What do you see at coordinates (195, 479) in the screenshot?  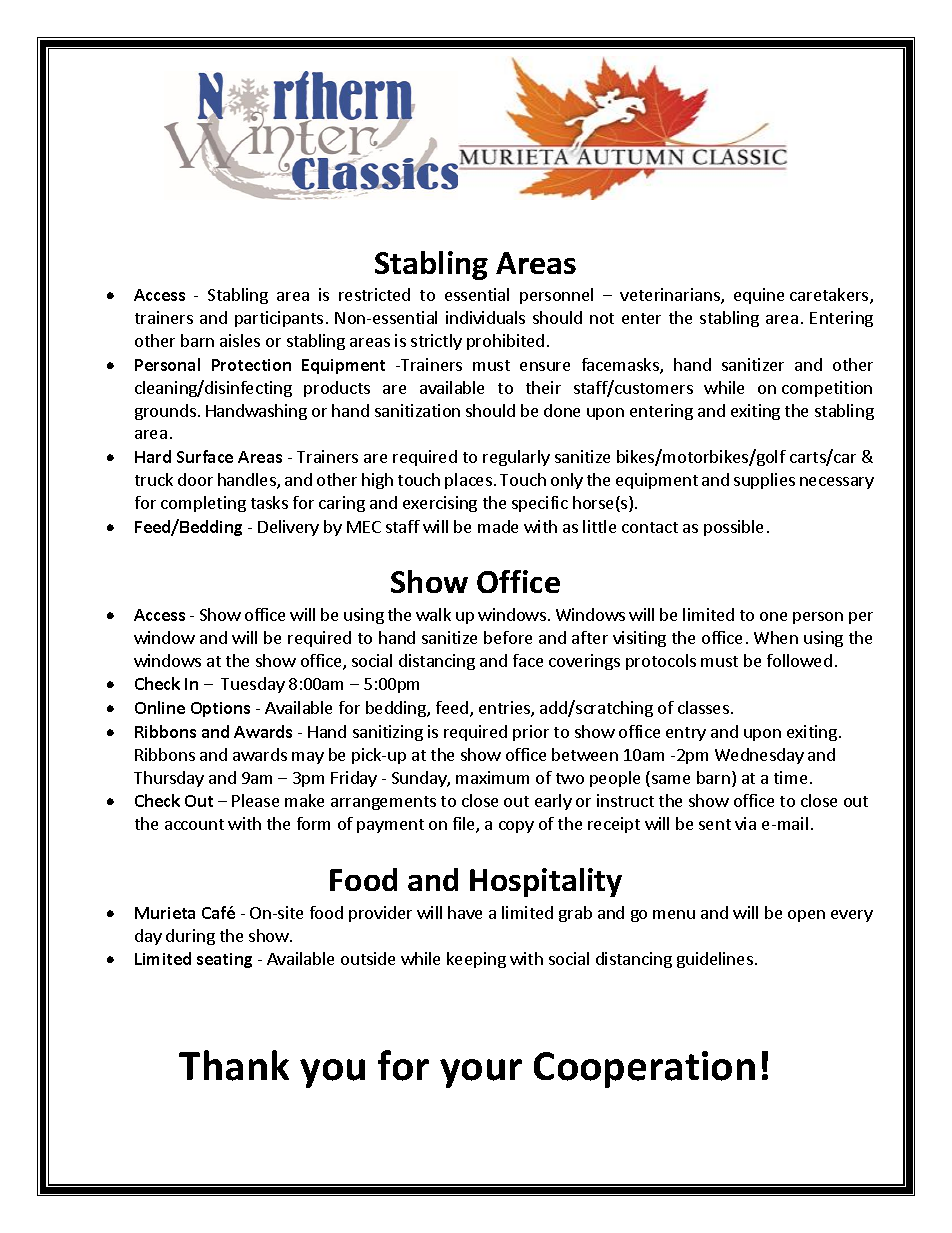 I see `door` at bounding box center [195, 479].
